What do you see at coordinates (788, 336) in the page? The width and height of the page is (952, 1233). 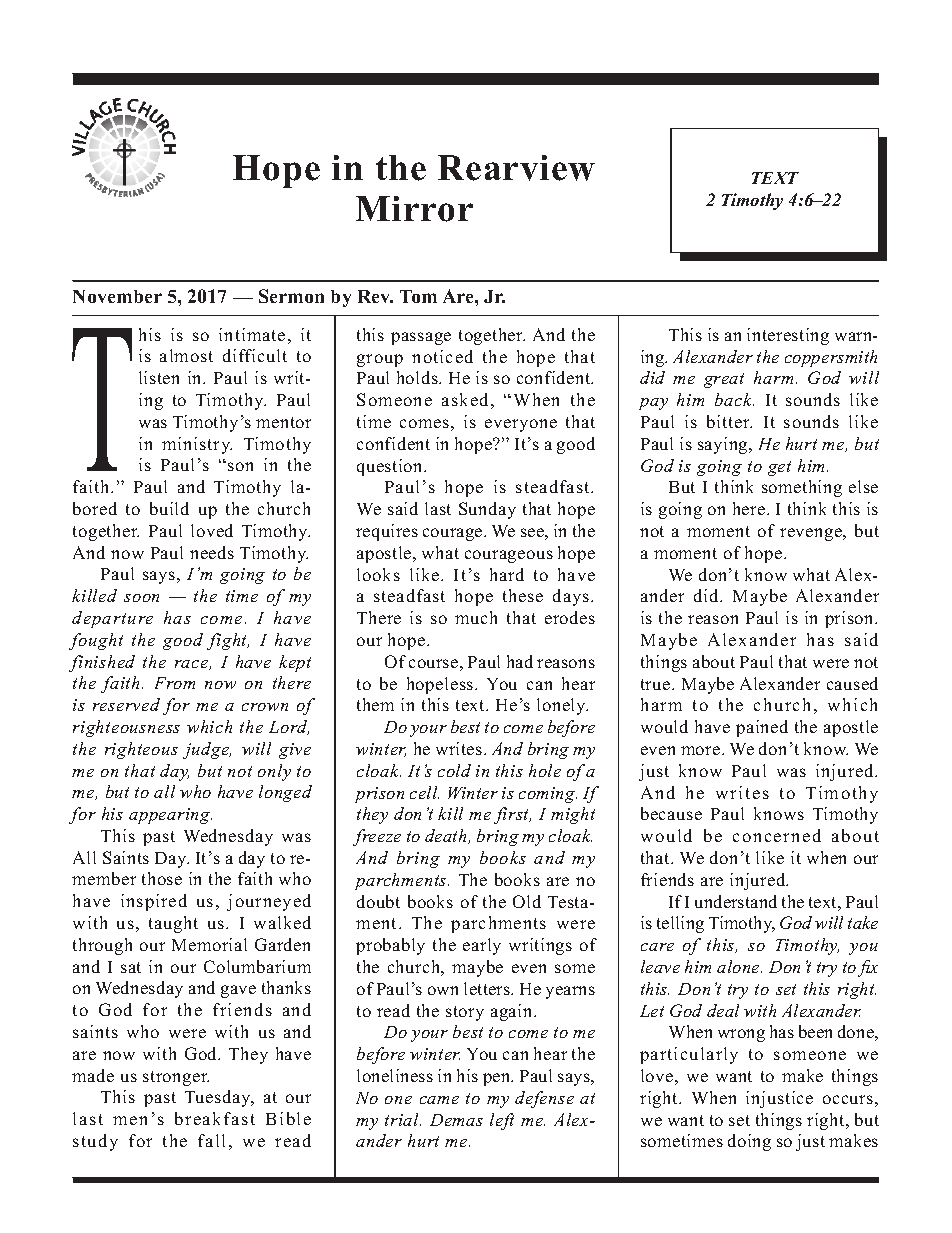 I see `interesting` at bounding box center [788, 336].
